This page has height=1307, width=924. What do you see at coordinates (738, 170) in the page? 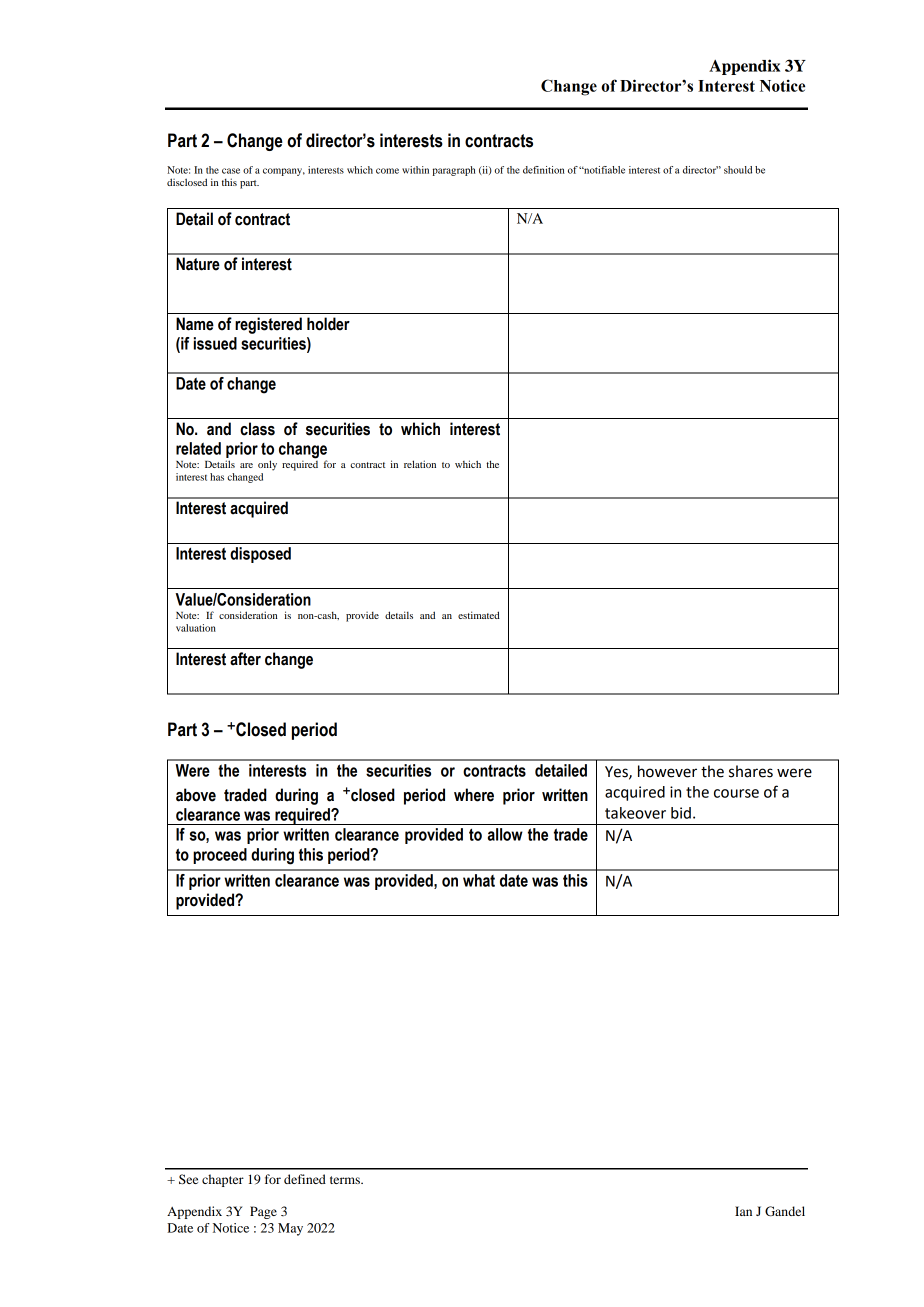
I see `should` at bounding box center [738, 170].
